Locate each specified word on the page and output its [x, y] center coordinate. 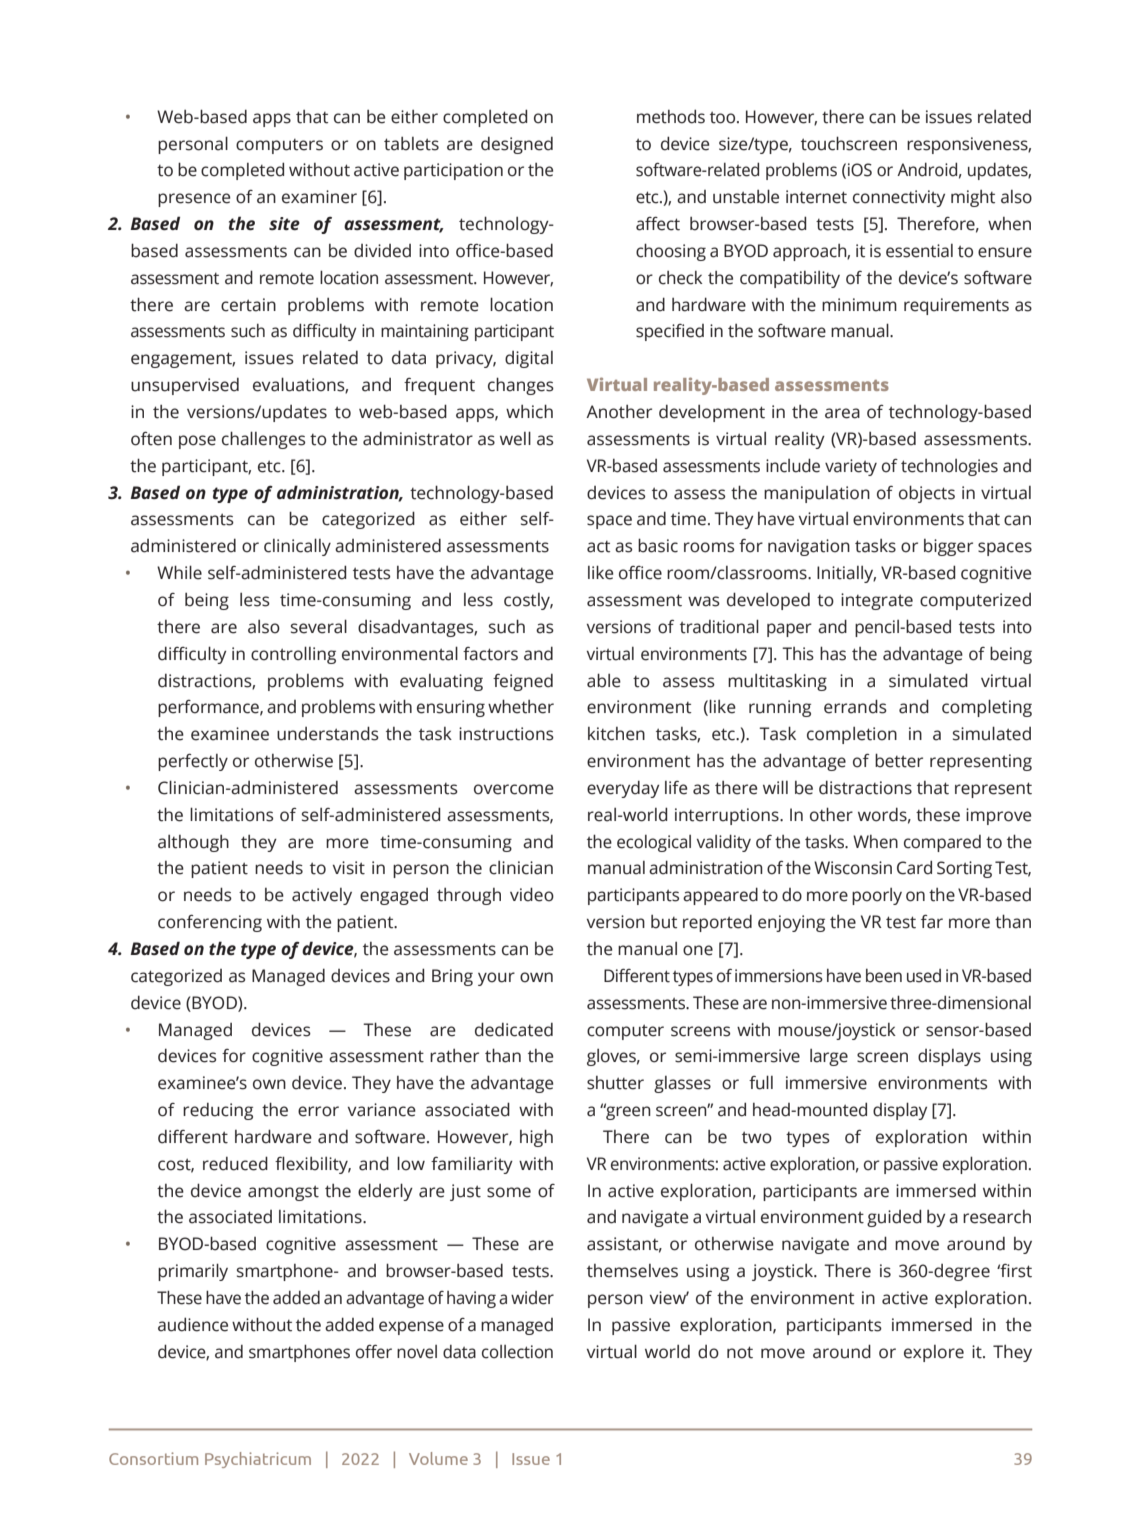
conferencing [210, 923]
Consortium [153, 1458]
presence [194, 200]
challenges [263, 440]
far [932, 922]
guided [894, 1218]
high [536, 1138]
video [532, 894]
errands [855, 706]
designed [517, 145]
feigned [523, 682]
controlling [293, 655]
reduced [235, 1163]
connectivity [899, 198]
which [529, 411]
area [842, 413]
